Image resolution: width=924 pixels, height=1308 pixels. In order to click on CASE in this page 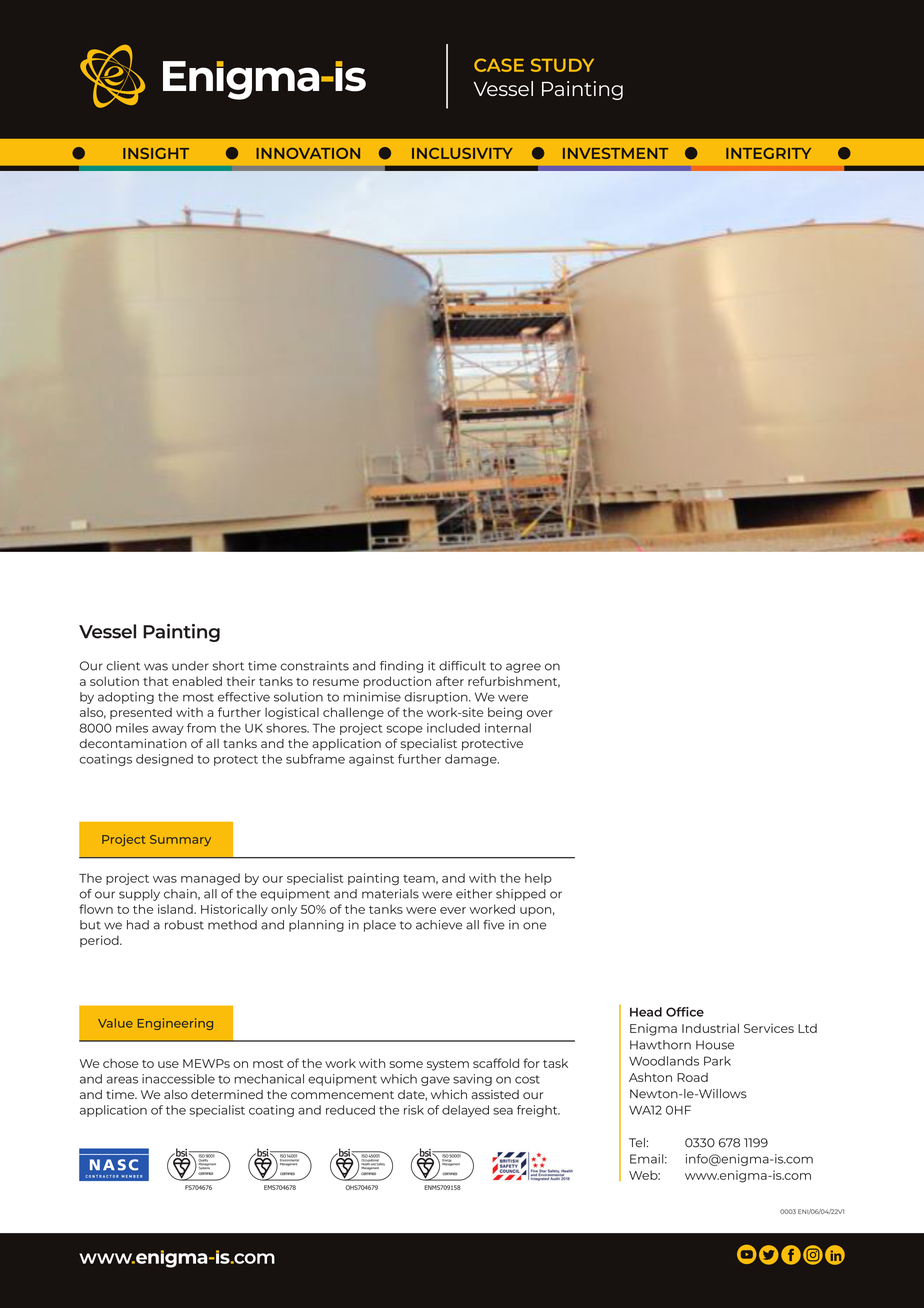, I will do `click(499, 65)`.
